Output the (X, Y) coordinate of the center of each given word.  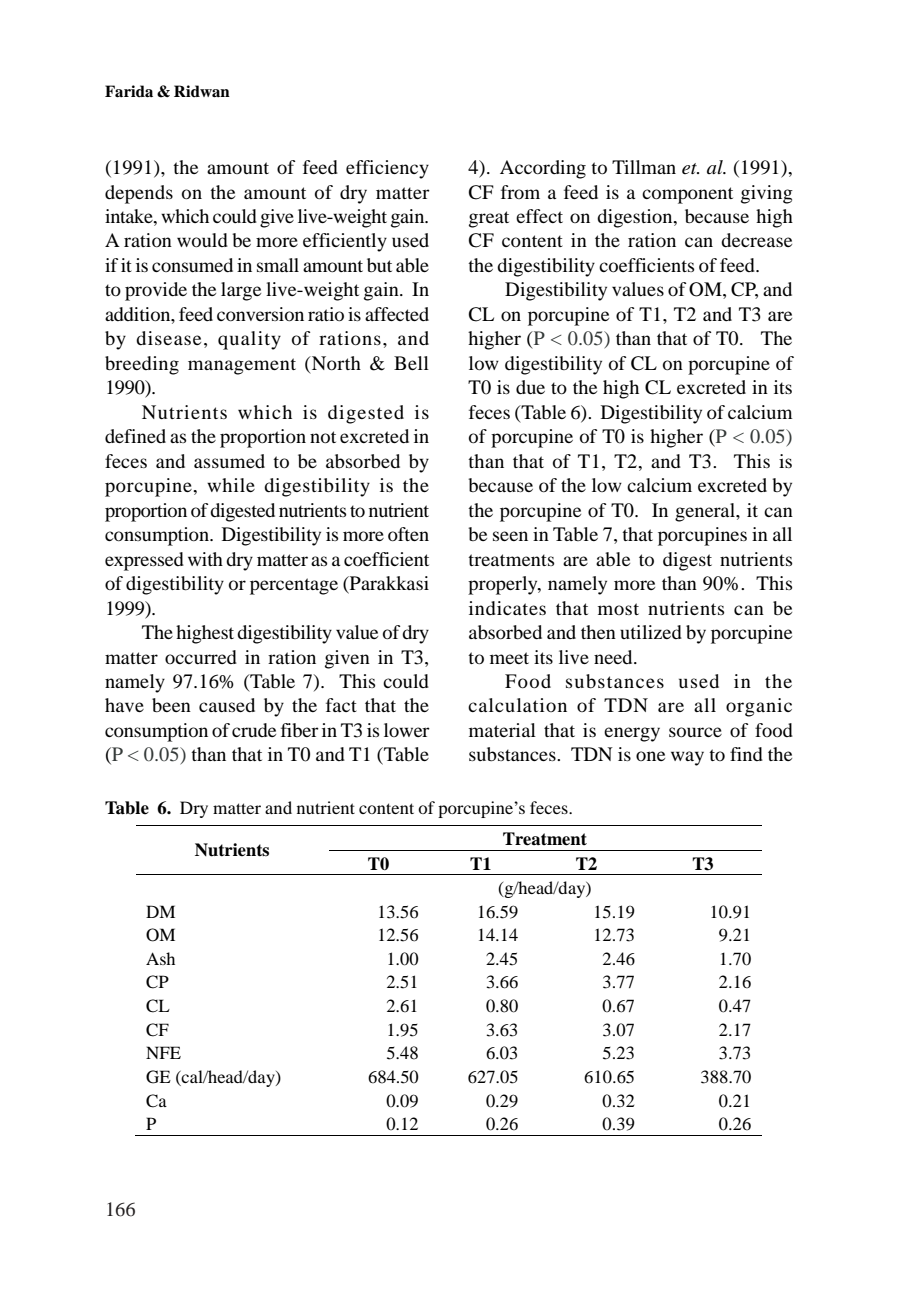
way (687, 758)
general (706, 512)
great (489, 219)
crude (254, 730)
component (687, 195)
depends (139, 194)
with (205, 559)
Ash (160, 958)
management (242, 366)
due (530, 387)
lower (407, 730)
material (502, 730)
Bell (411, 363)
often (408, 534)
